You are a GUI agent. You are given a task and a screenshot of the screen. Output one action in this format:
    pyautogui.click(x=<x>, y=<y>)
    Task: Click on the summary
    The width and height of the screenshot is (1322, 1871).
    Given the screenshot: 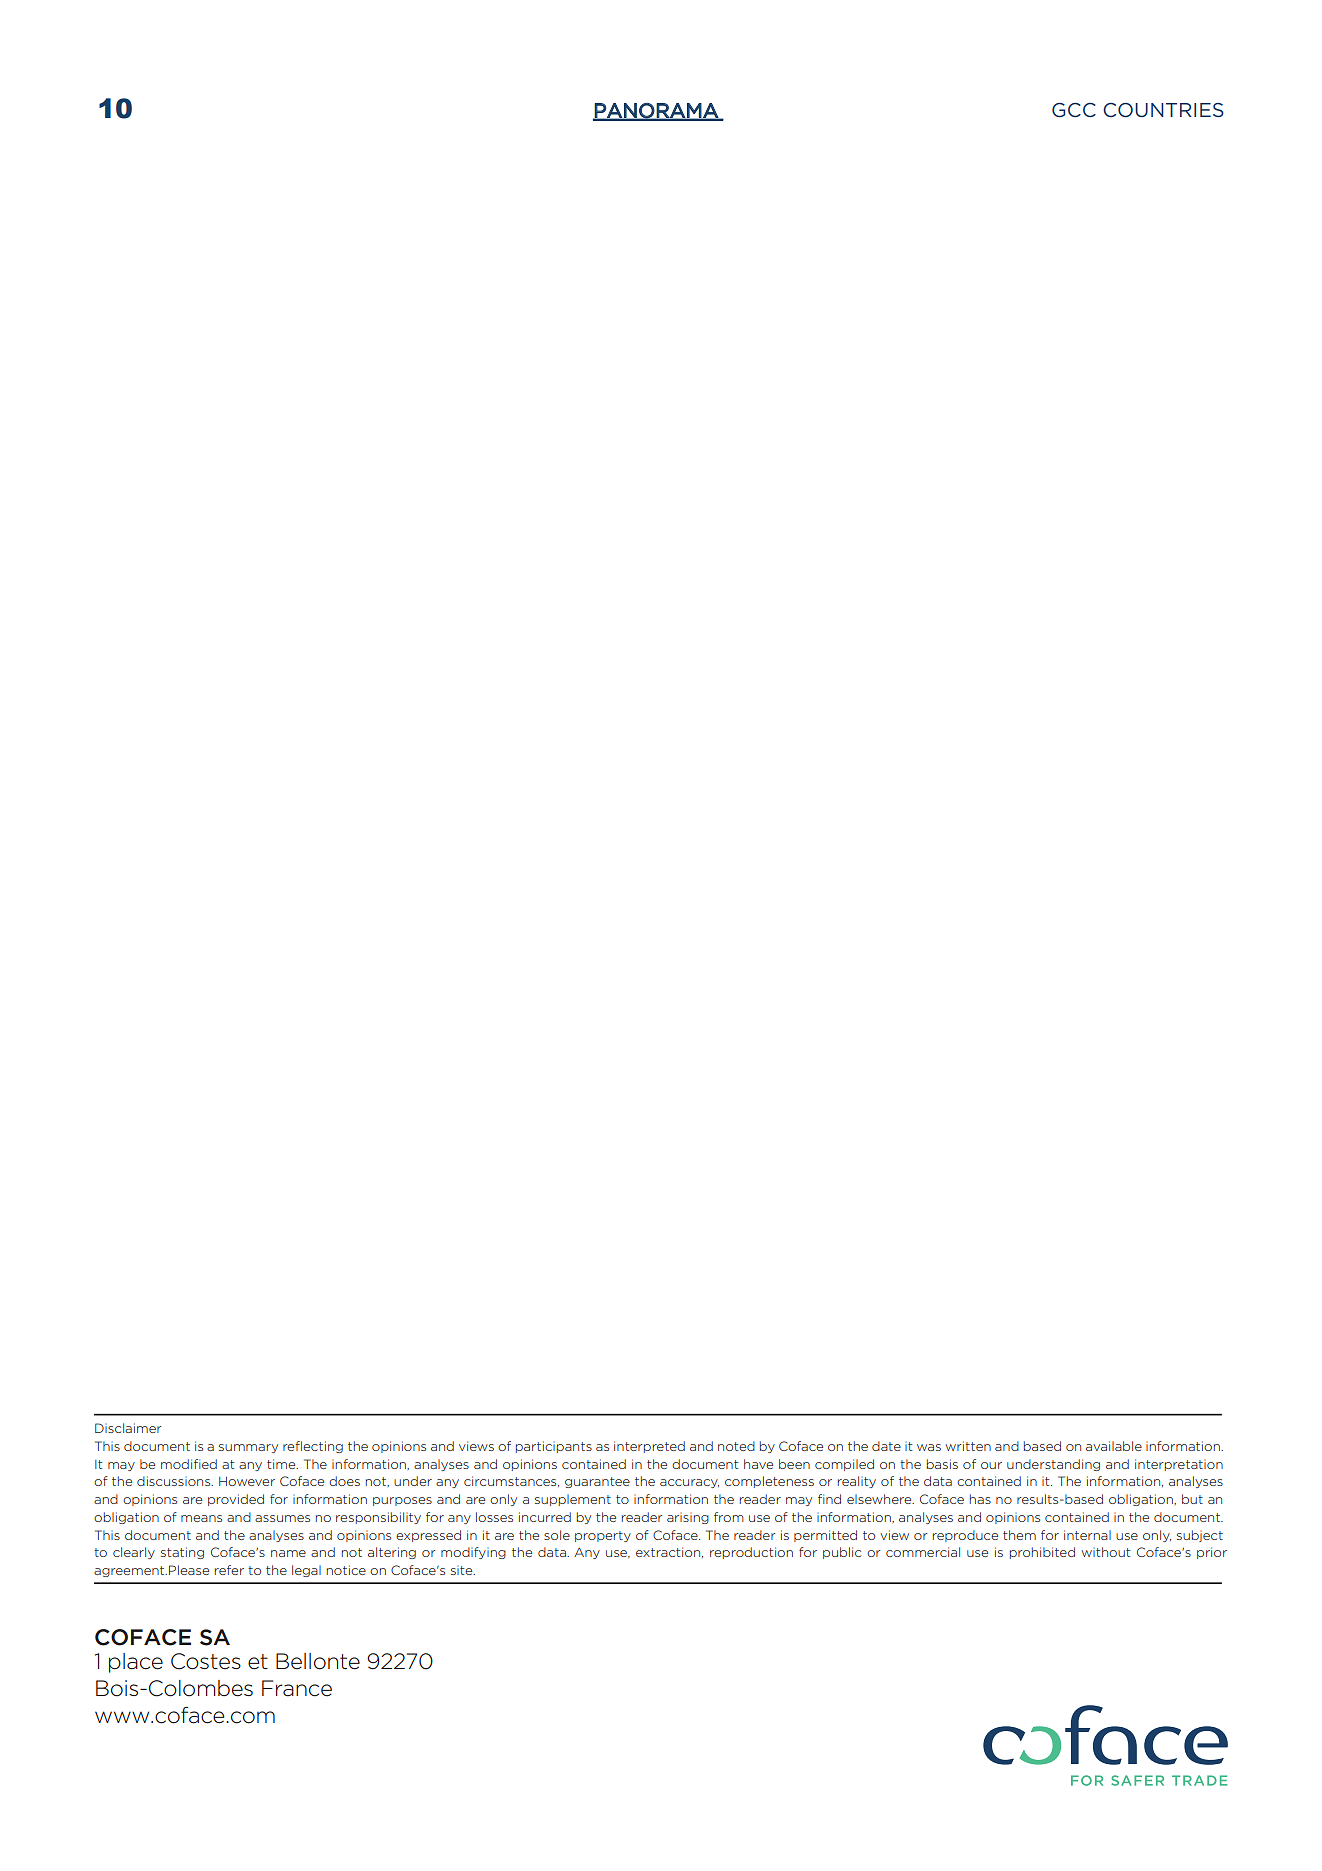 What is the action you would take?
    pyautogui.click(x=248, y=1448)
